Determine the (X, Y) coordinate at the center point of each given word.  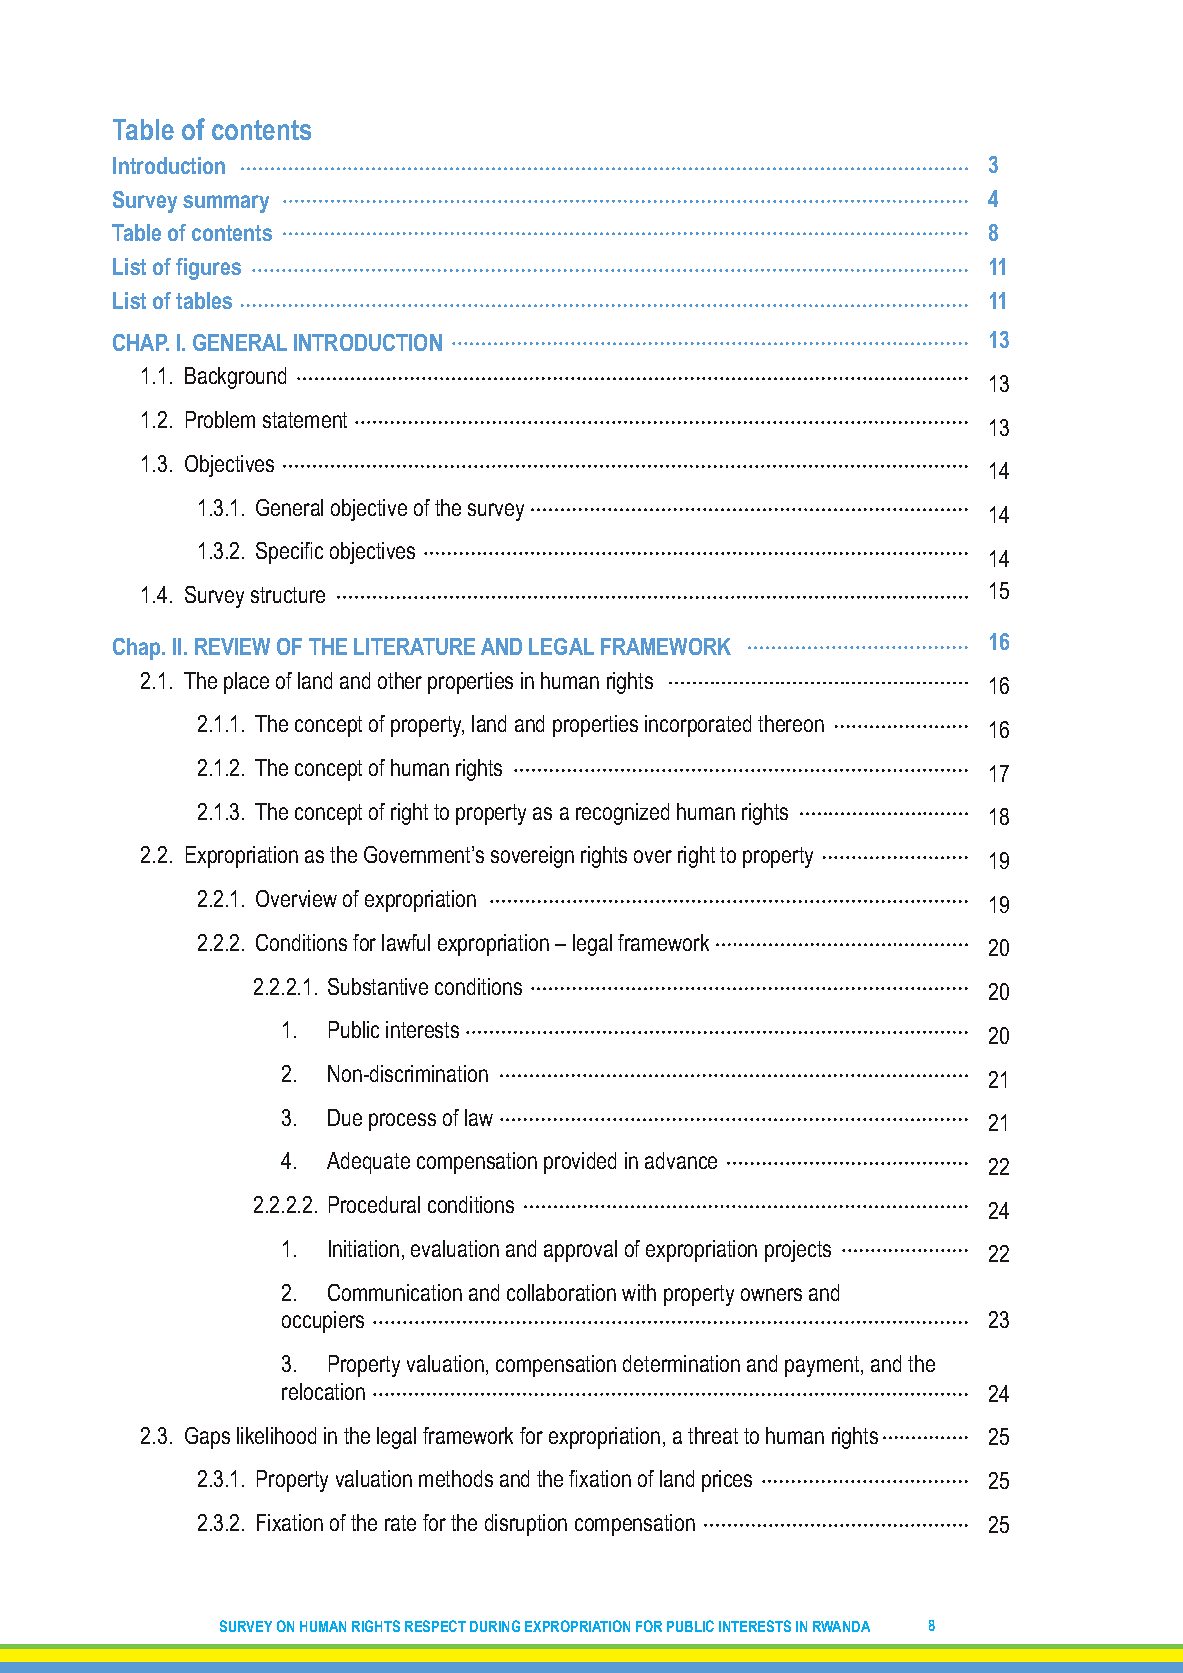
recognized (622, 814)
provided (580, 1163)
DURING (495, 1626)
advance (681, 1160)
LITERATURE (414, 646)
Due (345, 1117)
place (246, 683)
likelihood (276, 1435)
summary (226, 204)
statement (305, 420)
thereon (791, 723)
